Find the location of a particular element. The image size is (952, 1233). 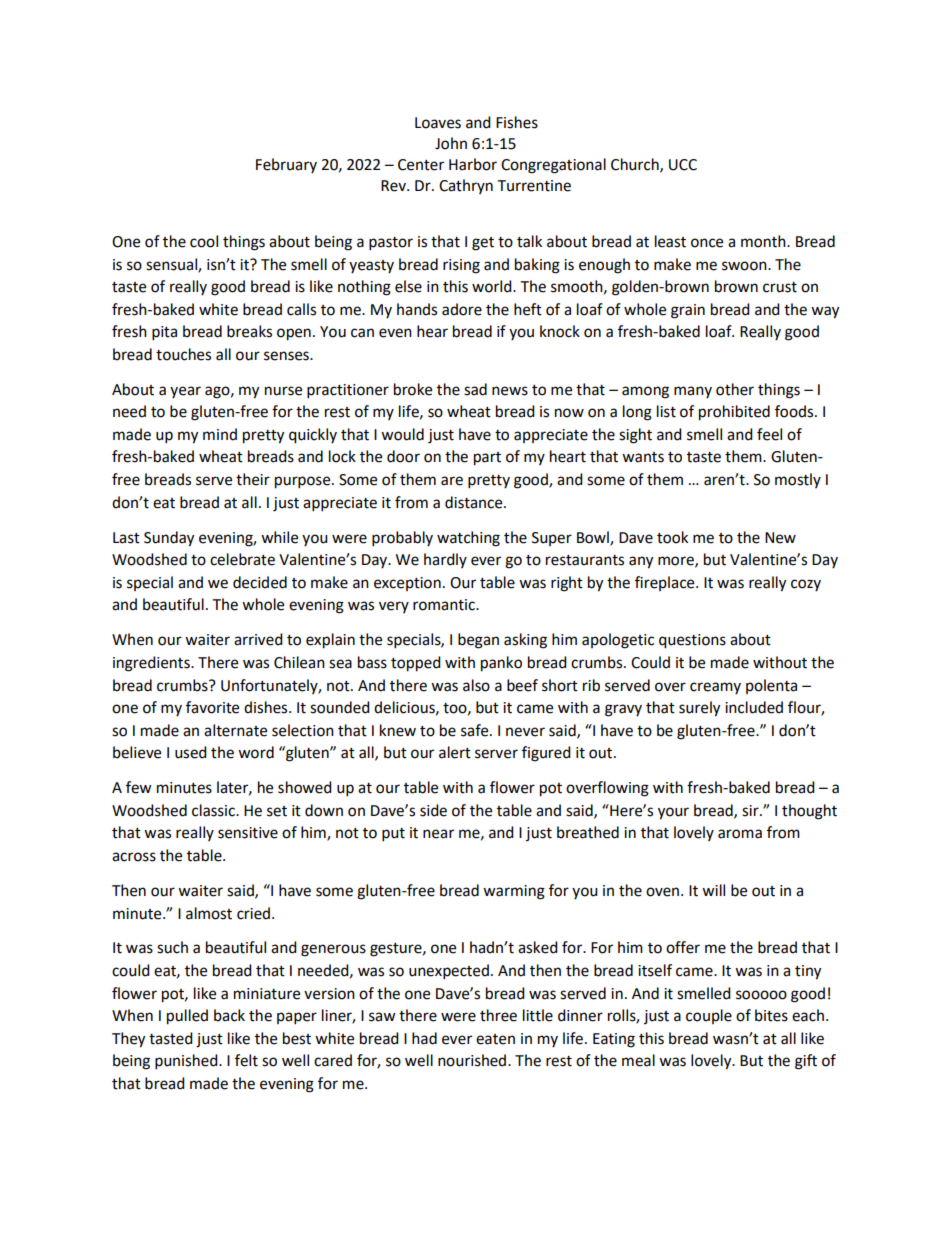

side is located at coordinates (433, 810).
